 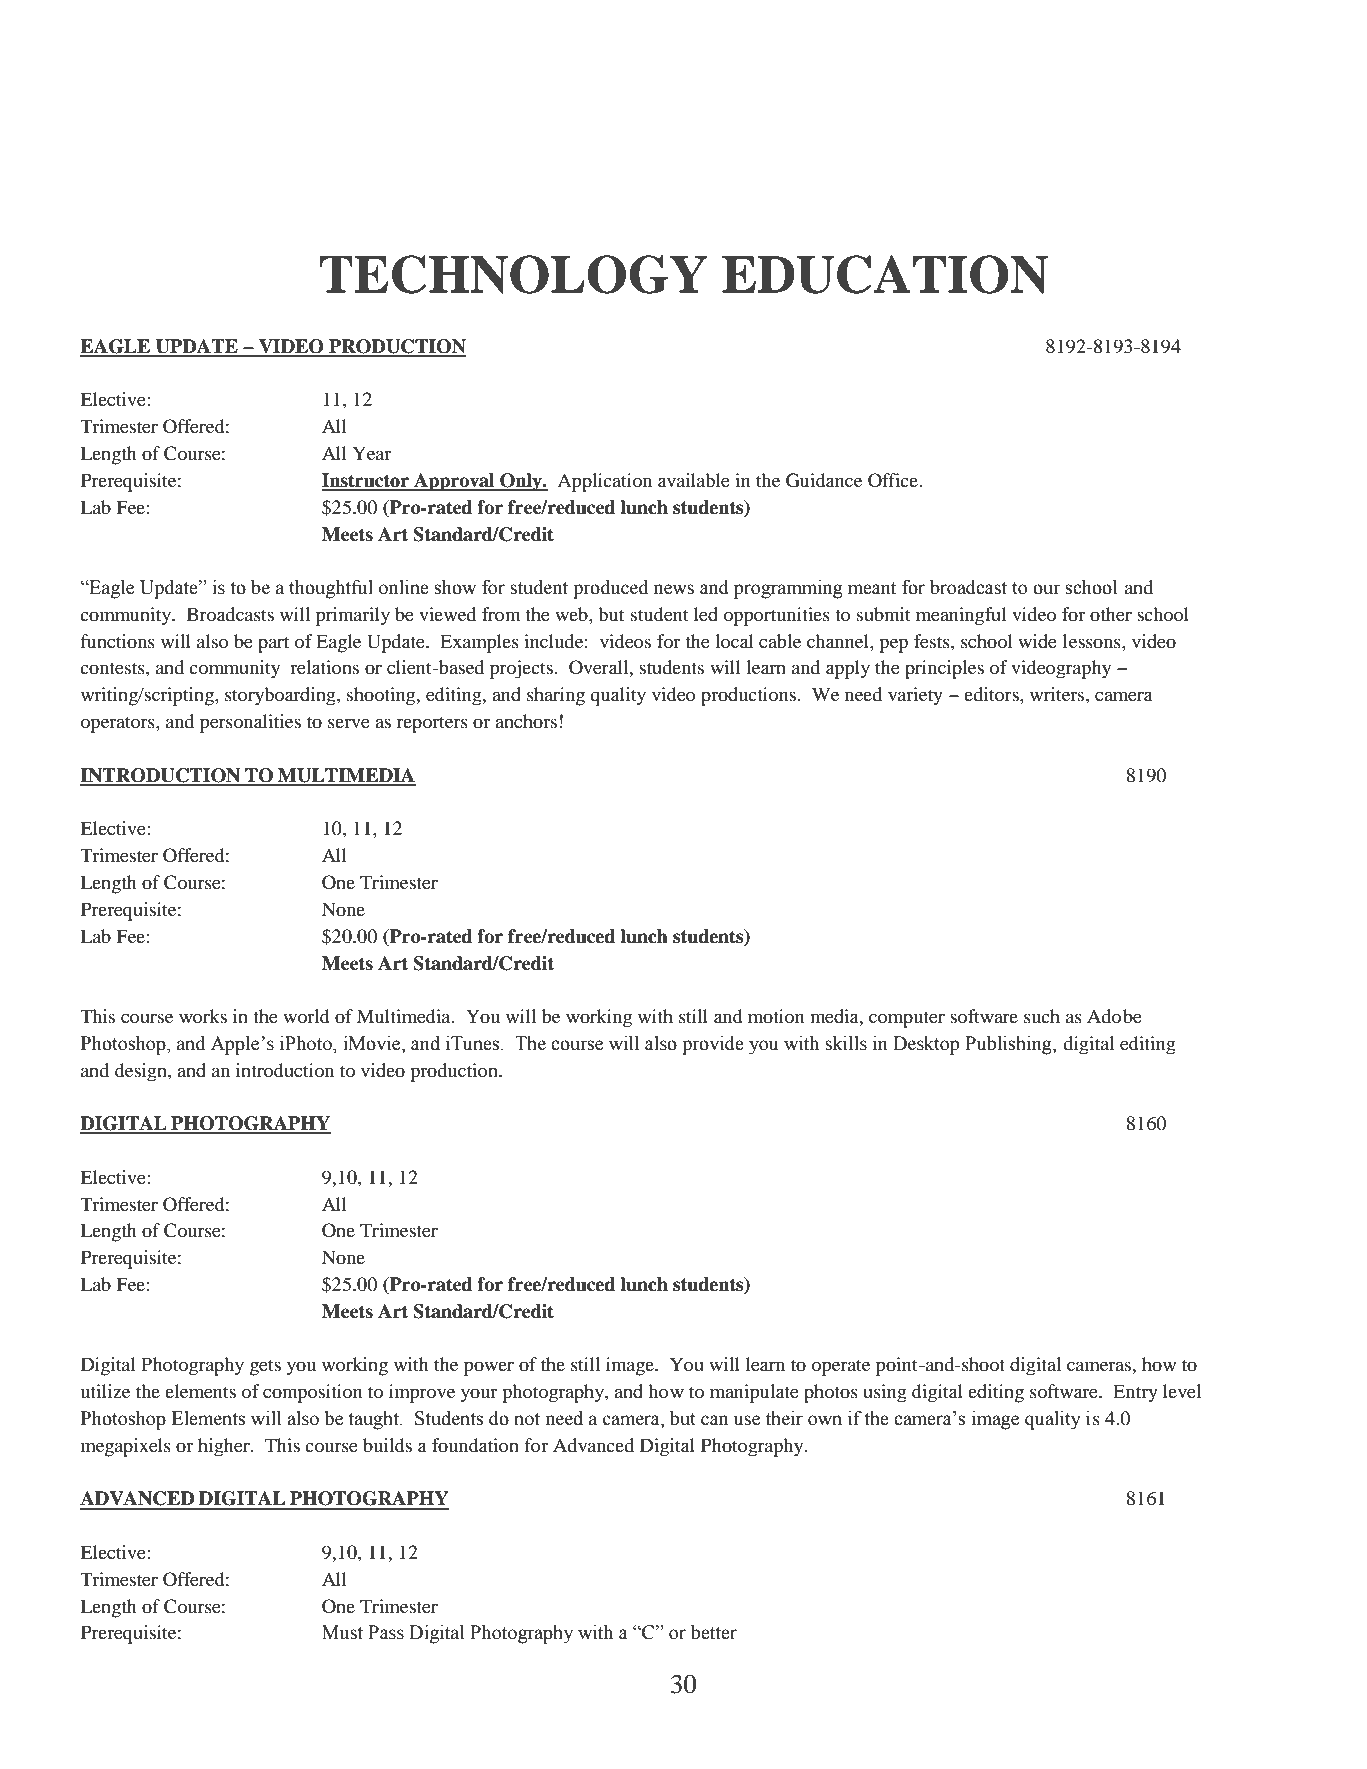 I want to click on editors, so click(x=992, y=694).
